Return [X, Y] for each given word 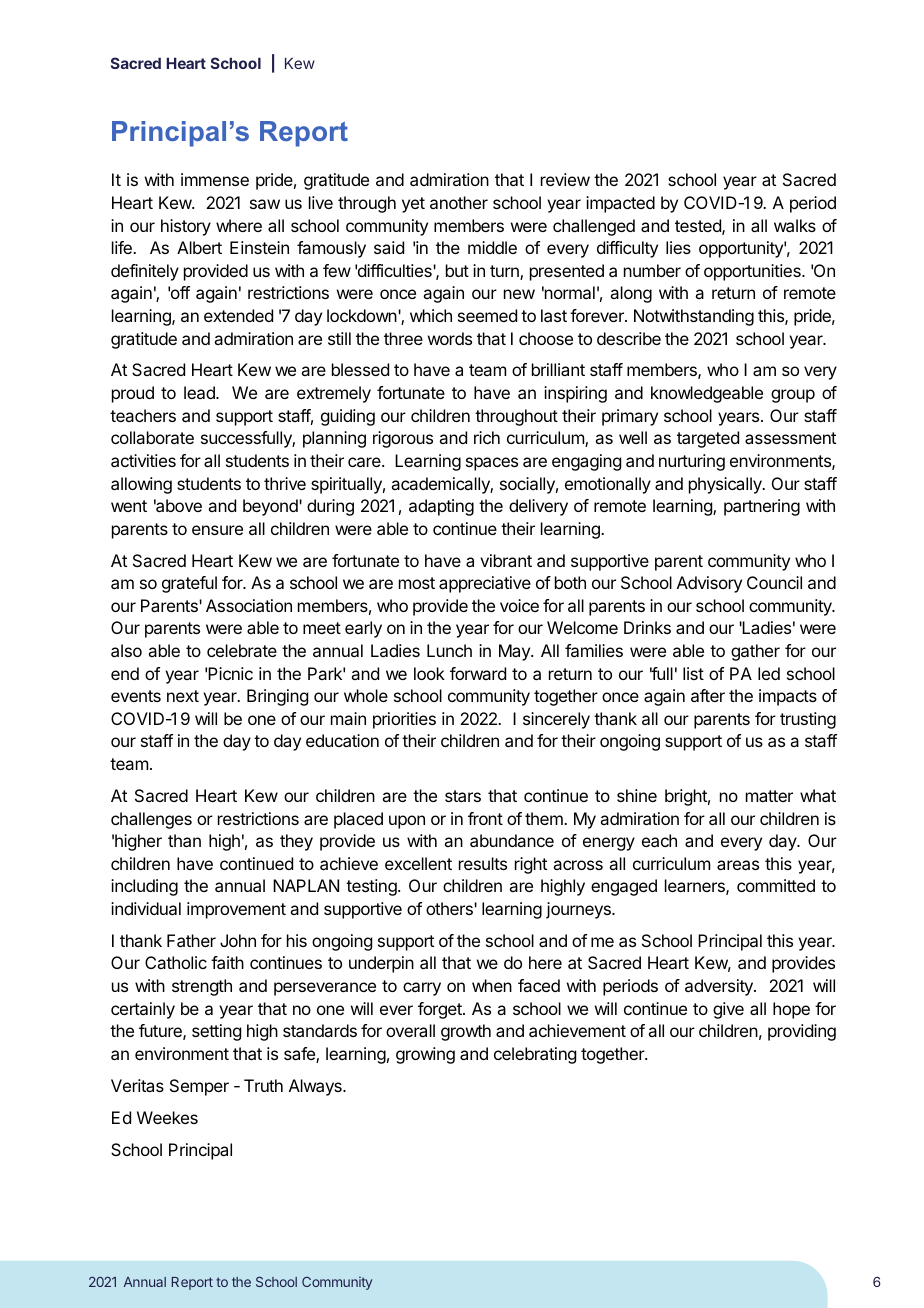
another [459, 202]
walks [795, 225]
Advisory [709, 584]
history [186, 227]
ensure [217, 530]
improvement [236, 910]
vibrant [506, 560]
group [793, 396]
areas [738, 865]
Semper [199, 1087]
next [183, 696]
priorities [404, 720]
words [450, 338]
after [708, 695]
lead [200, 392]
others [450, 908]
